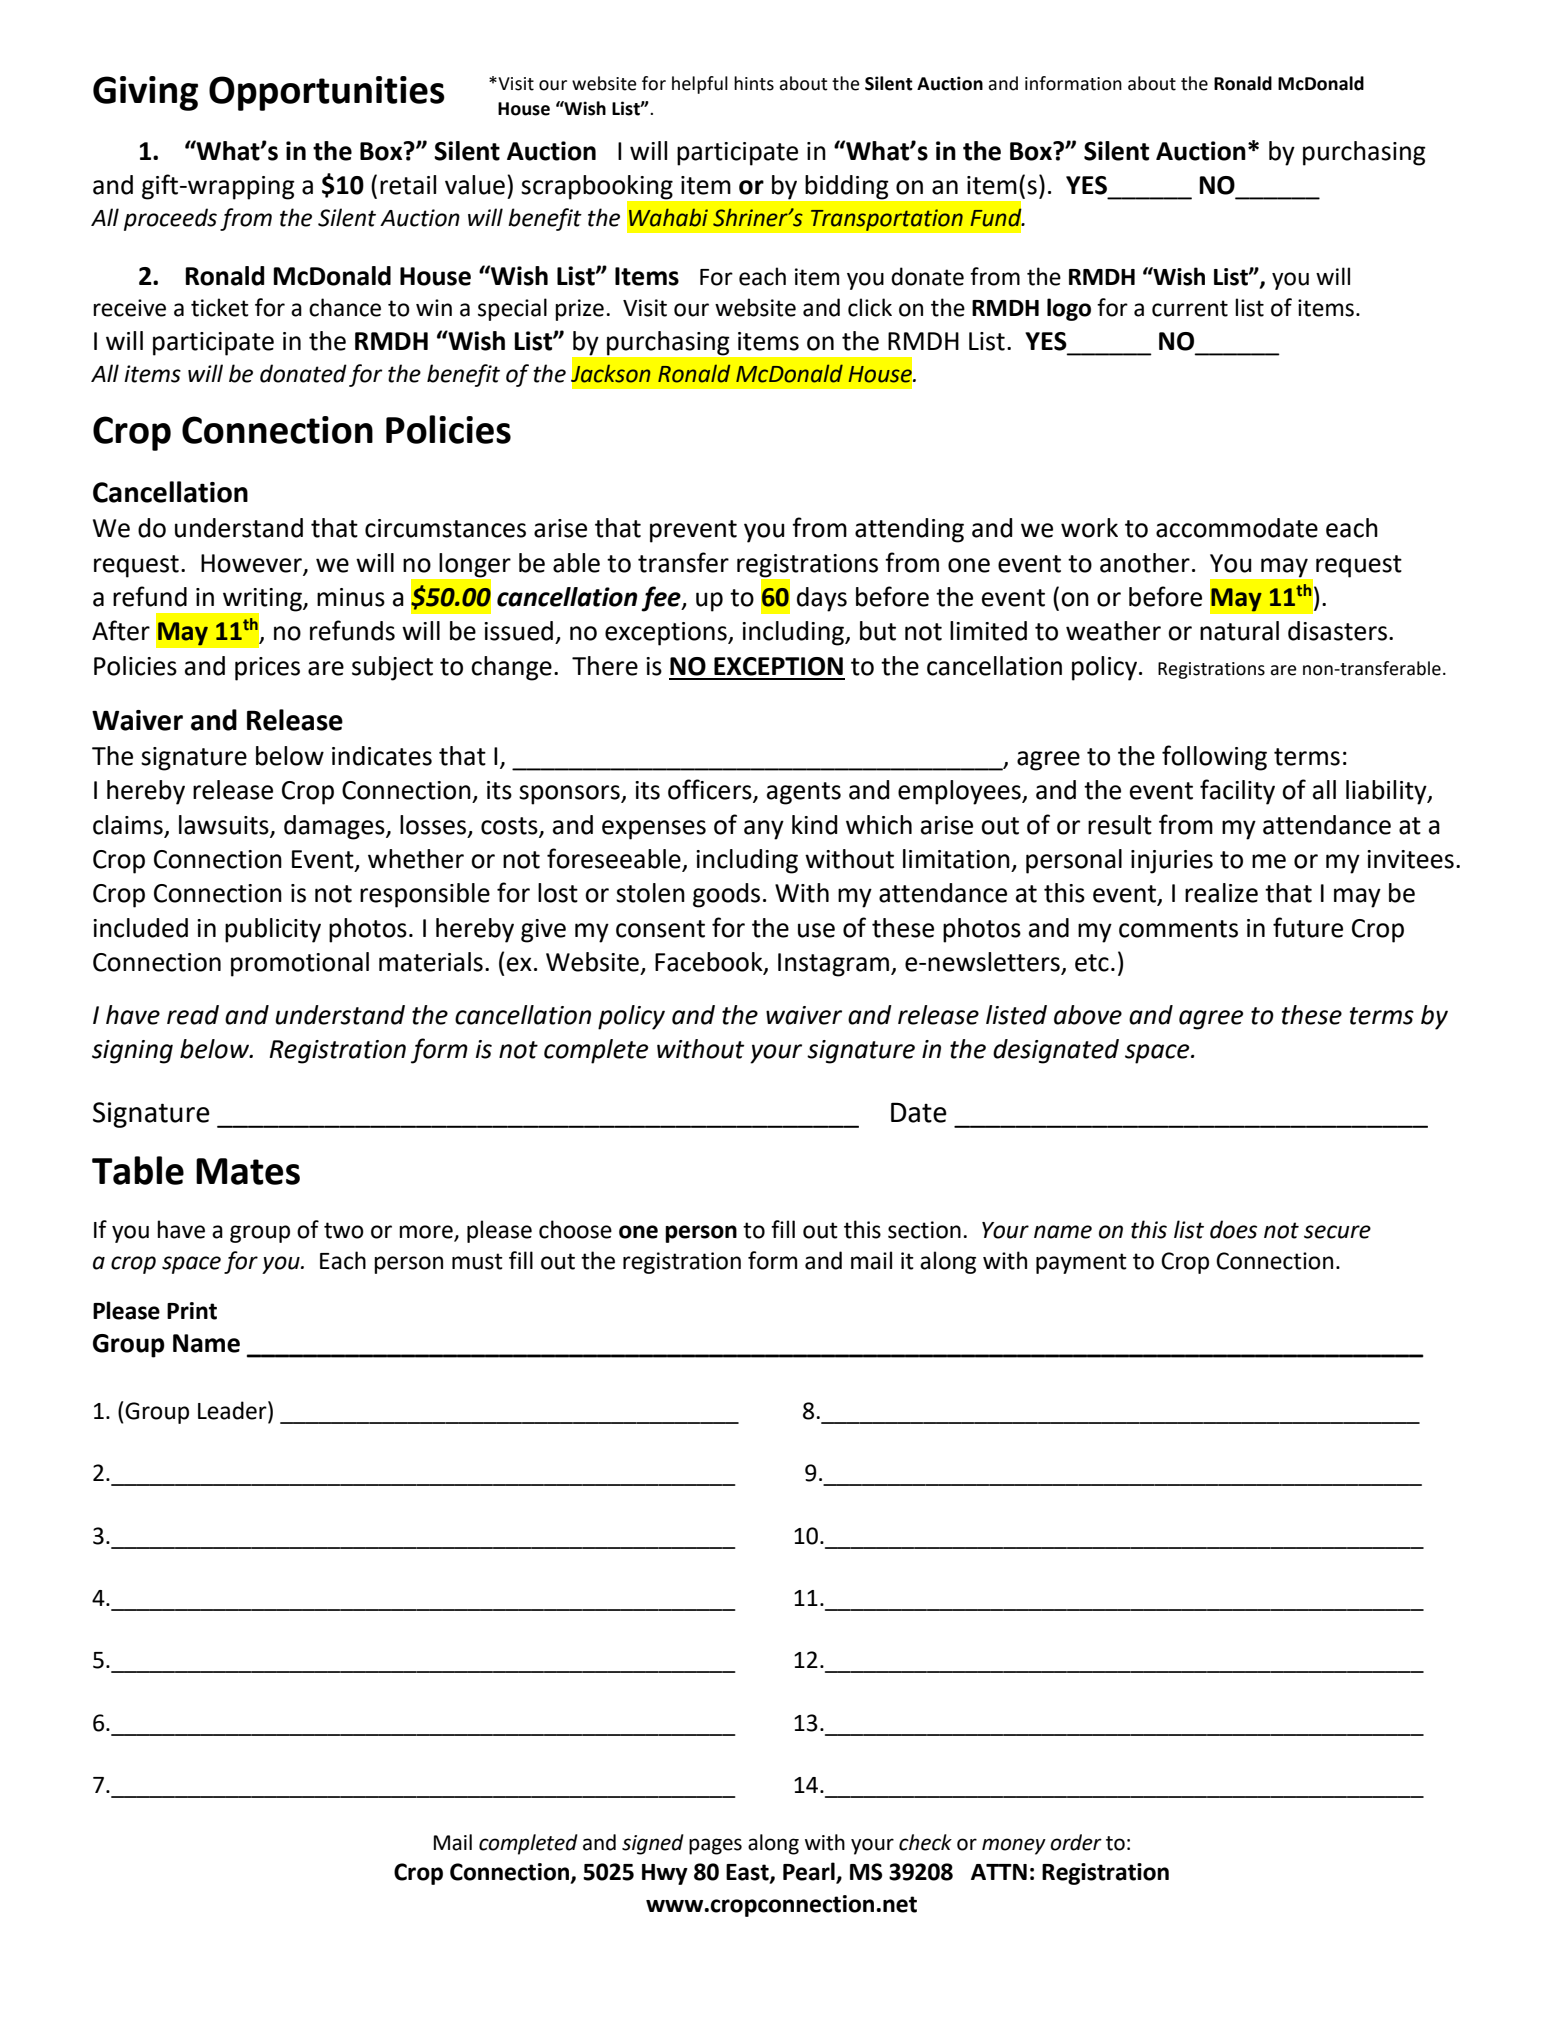 The width and height of the screenshot is (1564, 2024). I want to click on comments, so click(1178, 929).
